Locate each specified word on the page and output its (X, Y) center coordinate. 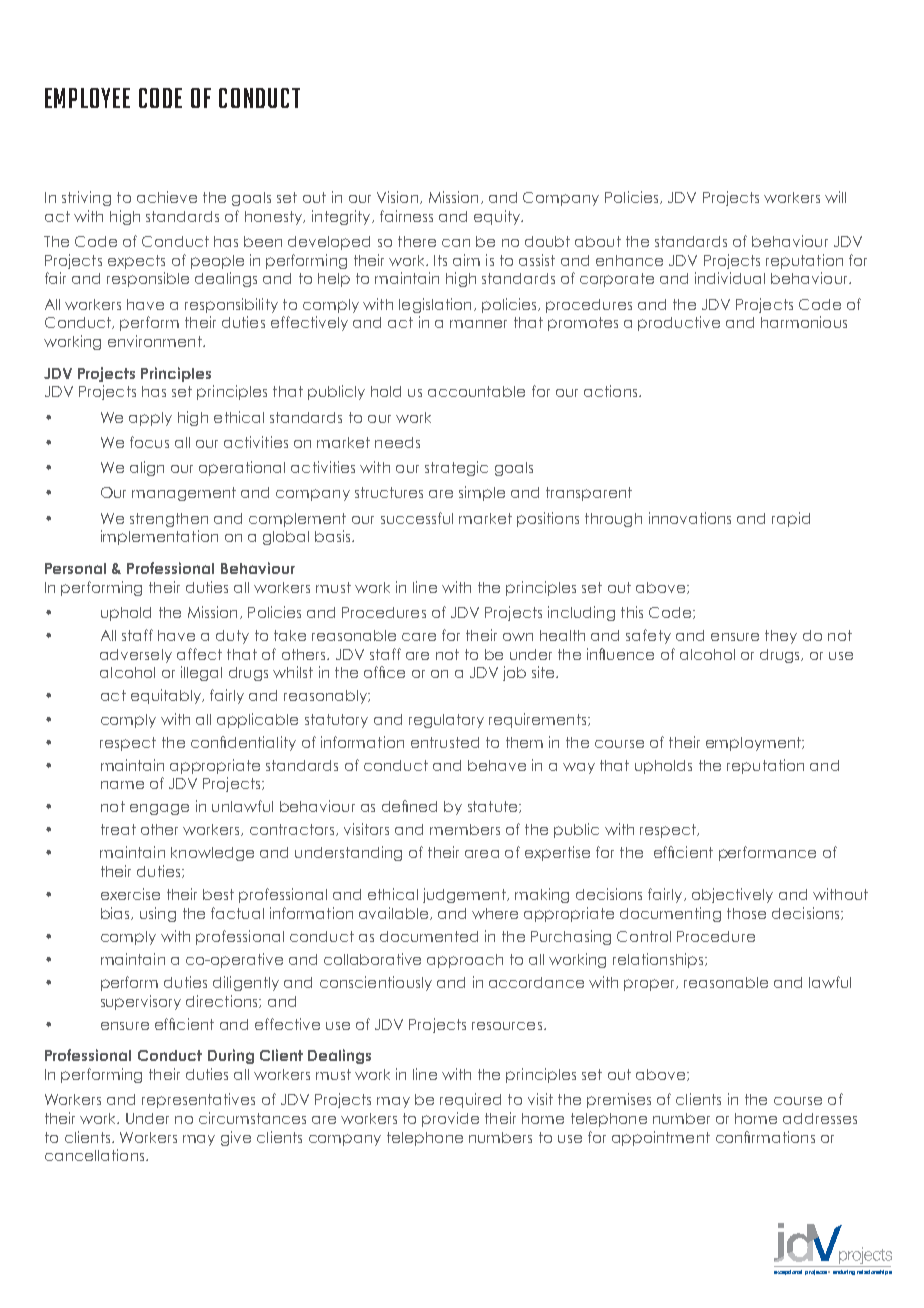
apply (150, 419)
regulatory (446, 721)
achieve (167, 197)
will (835, 197)
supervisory (141, 1002)
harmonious (804, 322)
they (781, 637)
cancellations (96, 1155)
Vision (397, 197)
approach (465, 961)
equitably (167, 696)
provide (450, 1119)
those (746, 913)
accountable (476, 391)
